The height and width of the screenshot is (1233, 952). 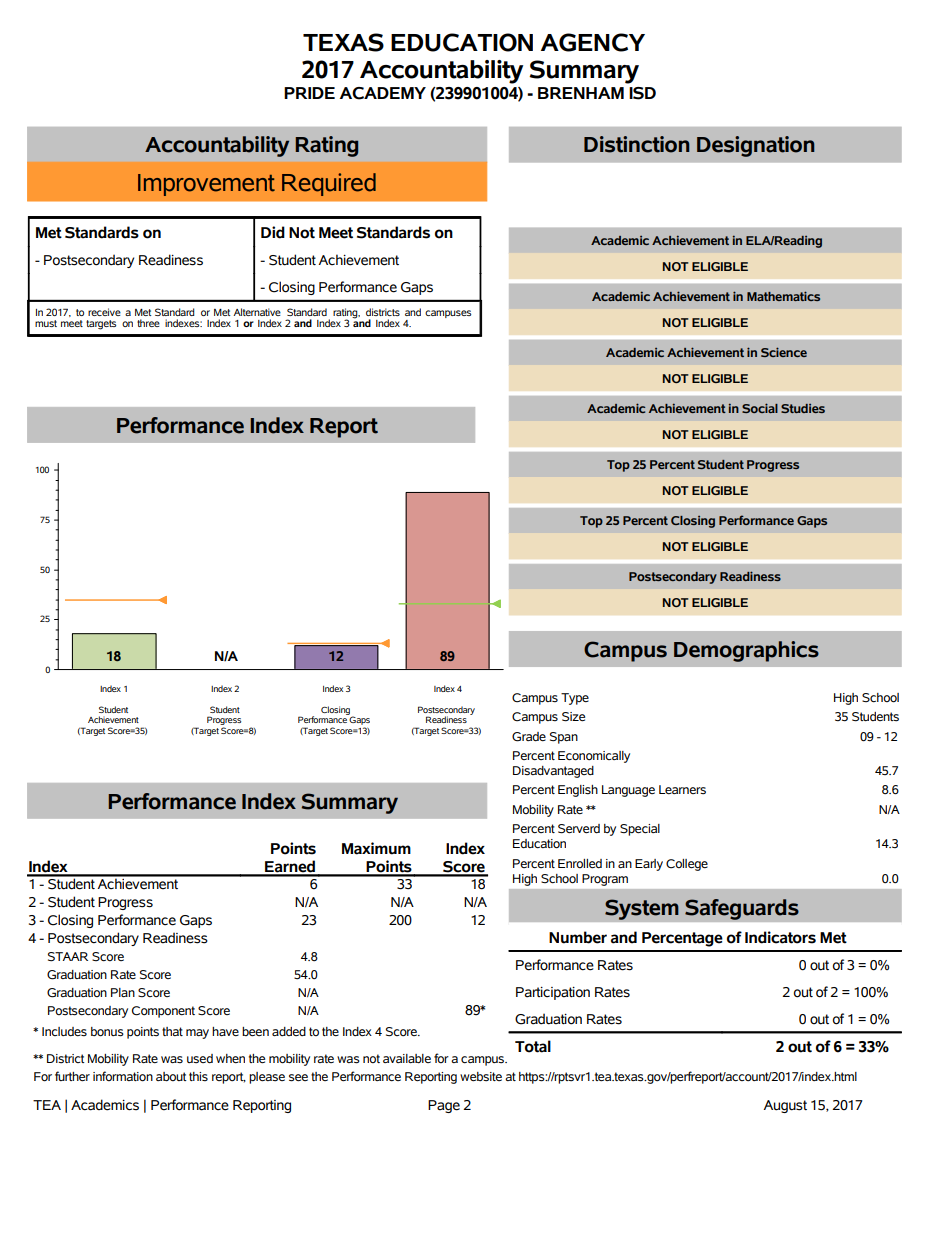 What do you see at coordinates (760, 408) in the screenshot?
I see `Social` at bounding box center [760, 408].
